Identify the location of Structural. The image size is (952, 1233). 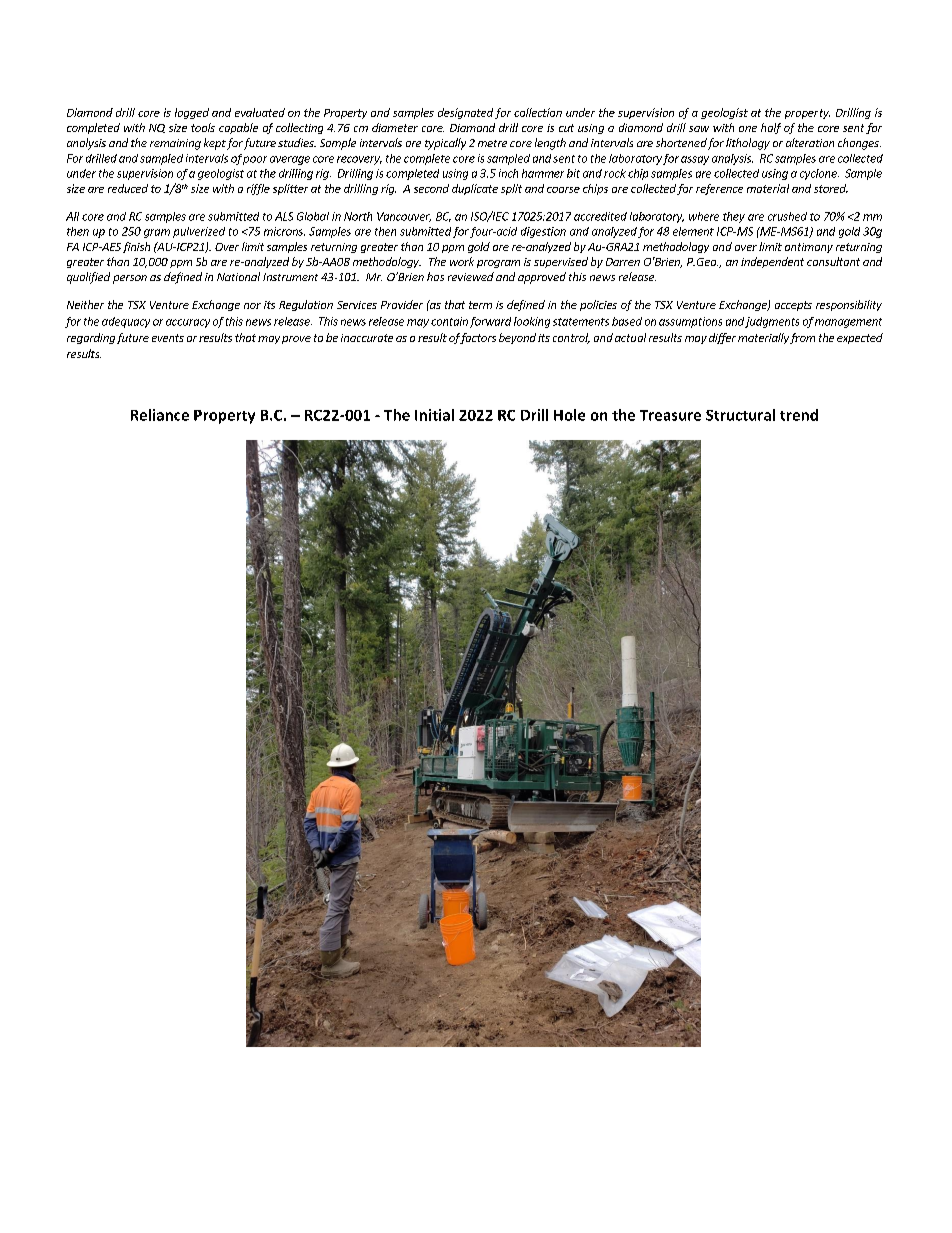
(740, 415).
